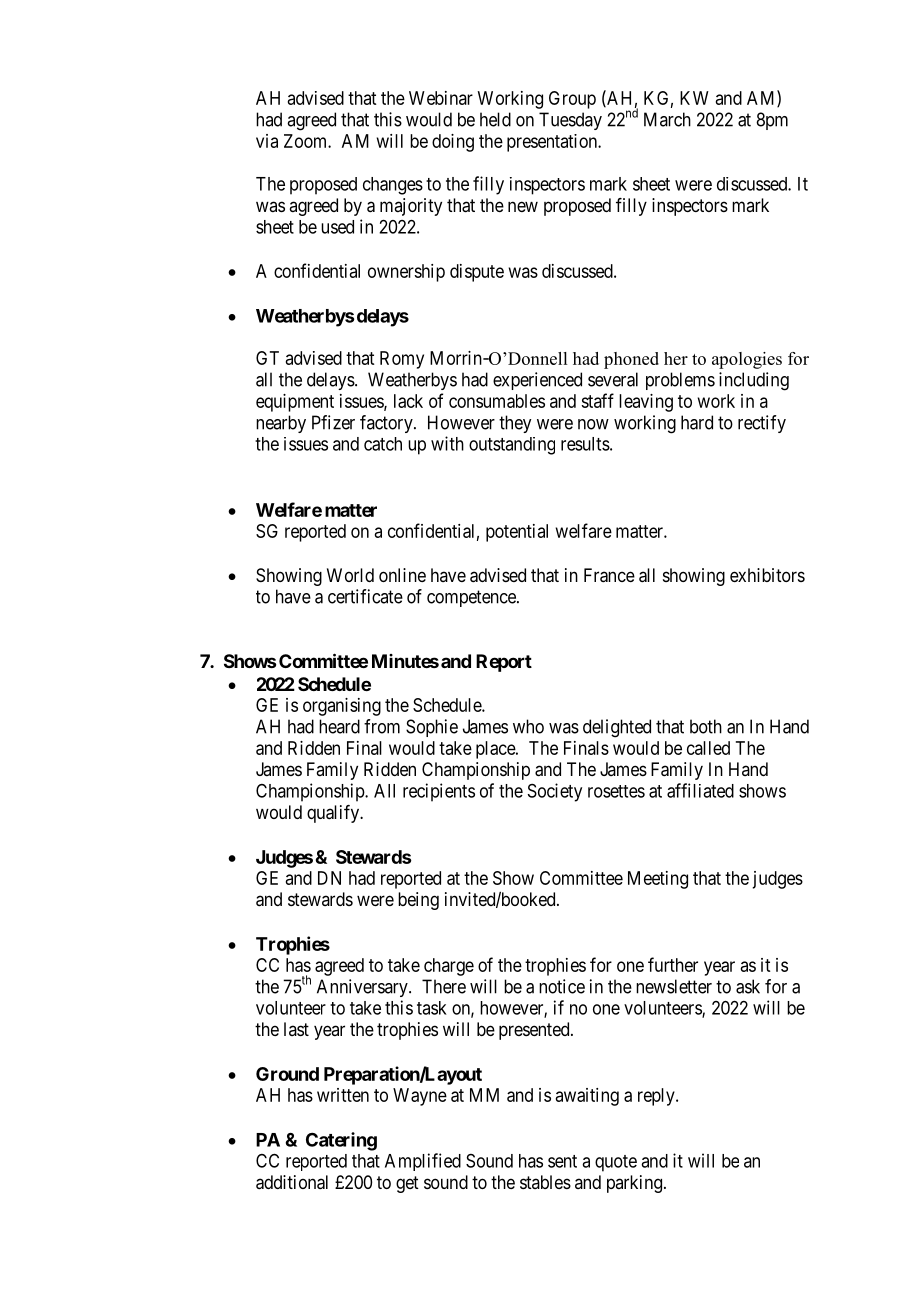  What do you see at coordinates (667, 119) in the screenshot?
I see `March` at bounding box center [667, 119].
